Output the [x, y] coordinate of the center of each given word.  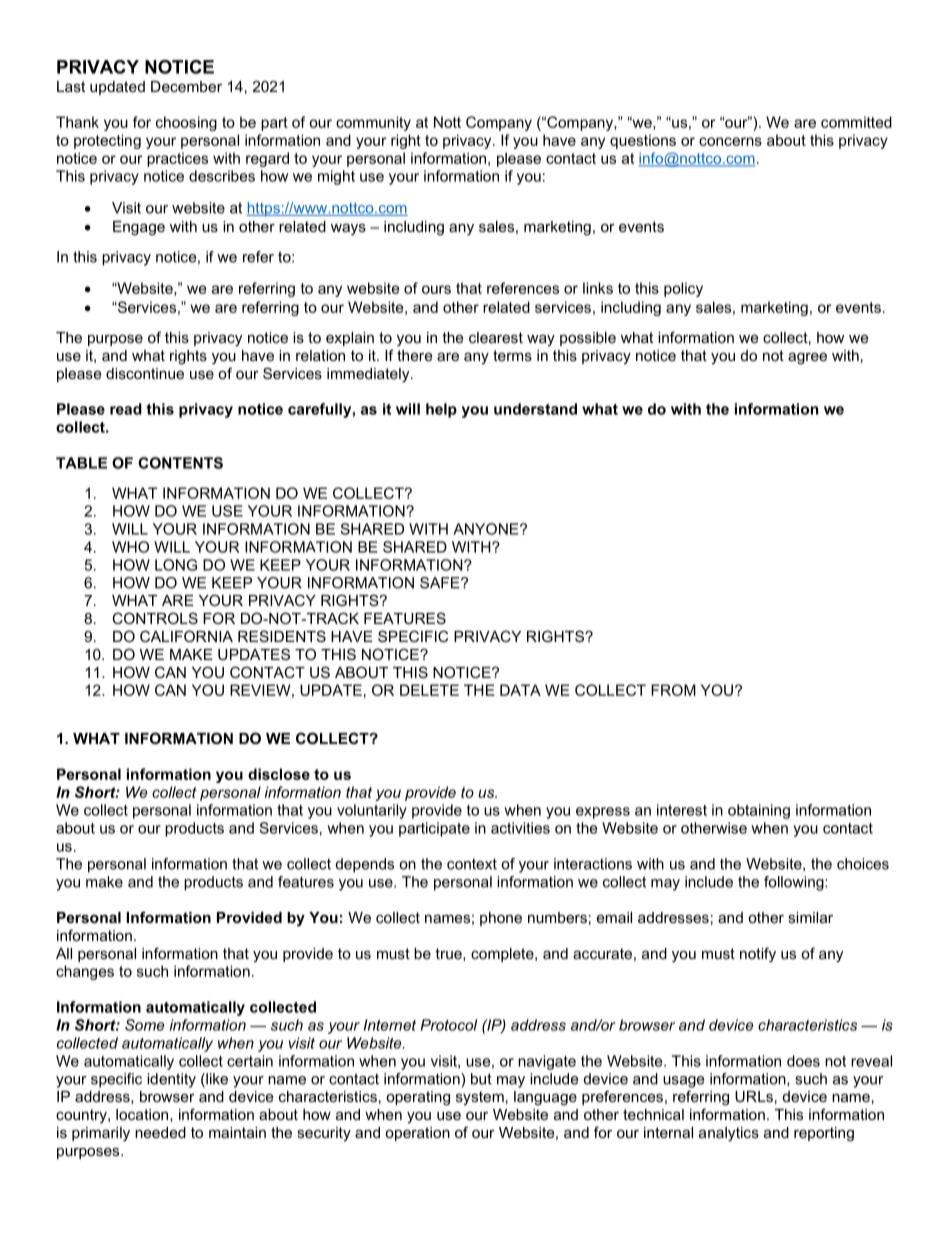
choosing [186, 123]
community [373, 123]
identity [171, 1080]
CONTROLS [155, 618]
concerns [730, 141]
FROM [673, 690]
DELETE [429, 690]
